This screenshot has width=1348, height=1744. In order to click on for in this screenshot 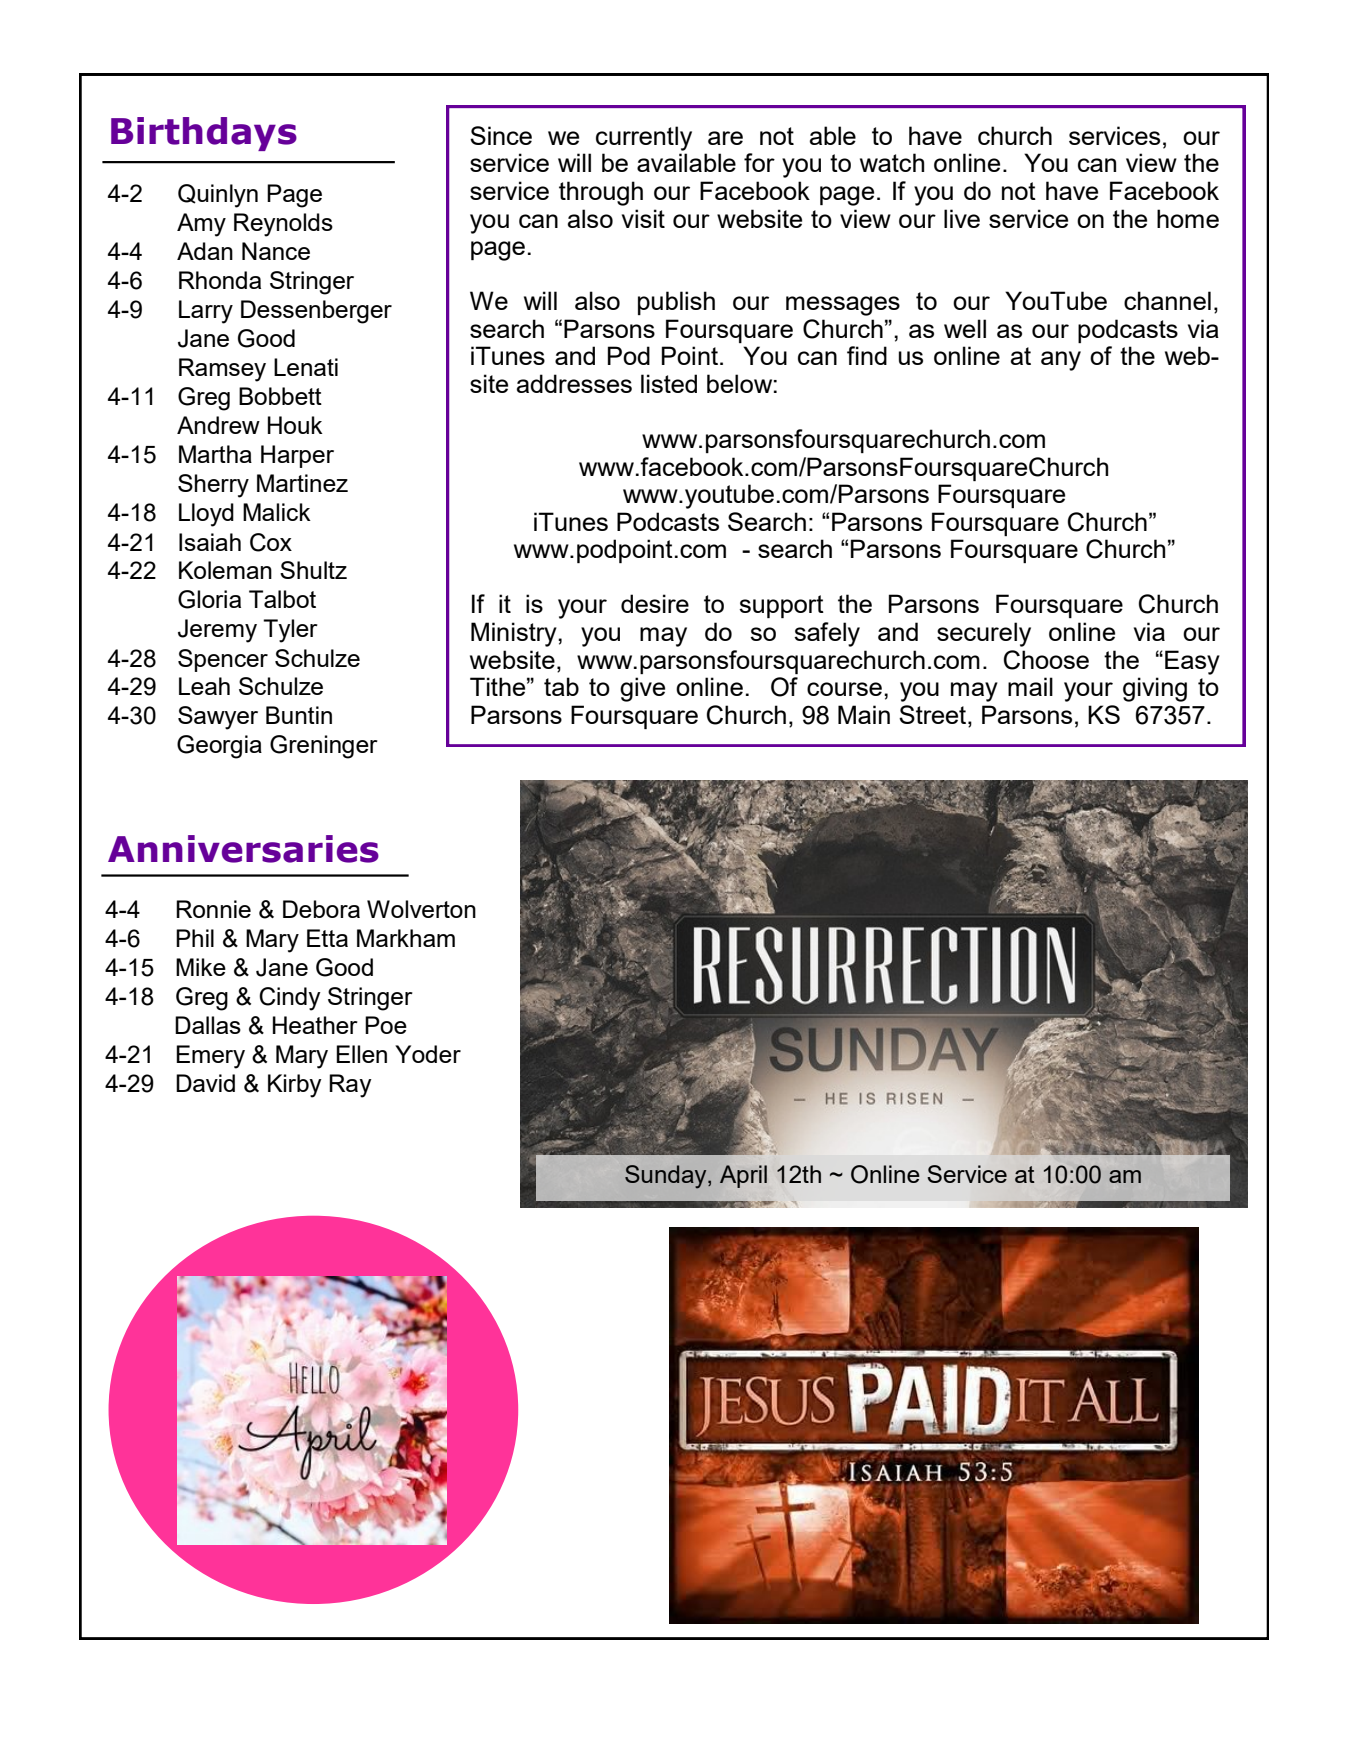, I will do `click(759, 162)`.
